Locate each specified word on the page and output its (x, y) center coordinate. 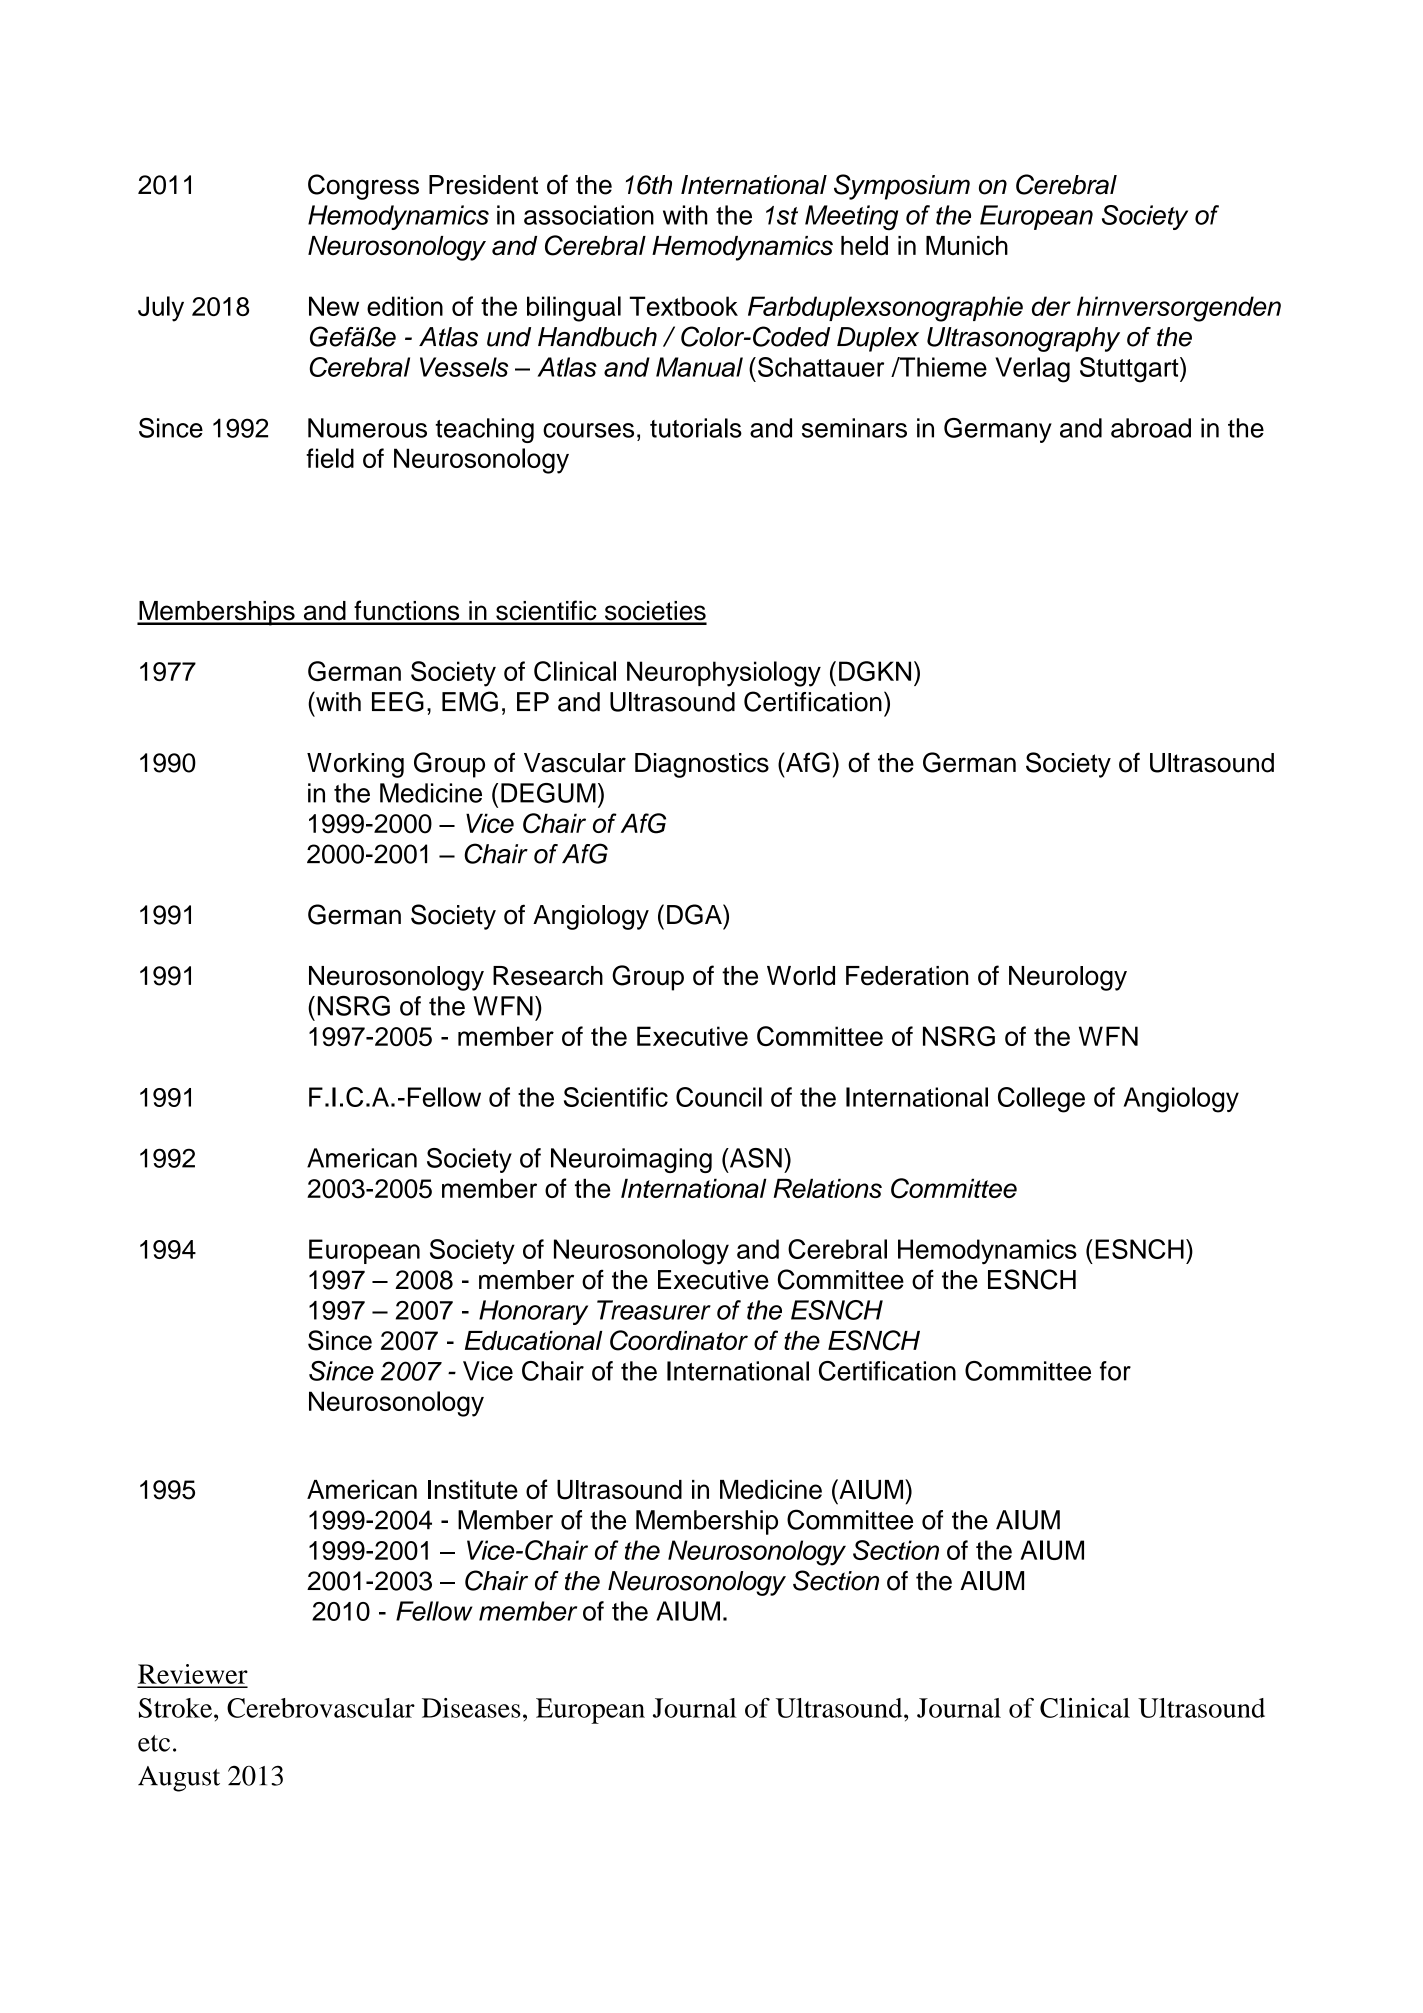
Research (548, 976)
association (589, 215)
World (801, 976)
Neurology (1068, 978)
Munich (967, 246)
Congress (363, 187)
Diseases (471, 1708)
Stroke (177, 1708)
